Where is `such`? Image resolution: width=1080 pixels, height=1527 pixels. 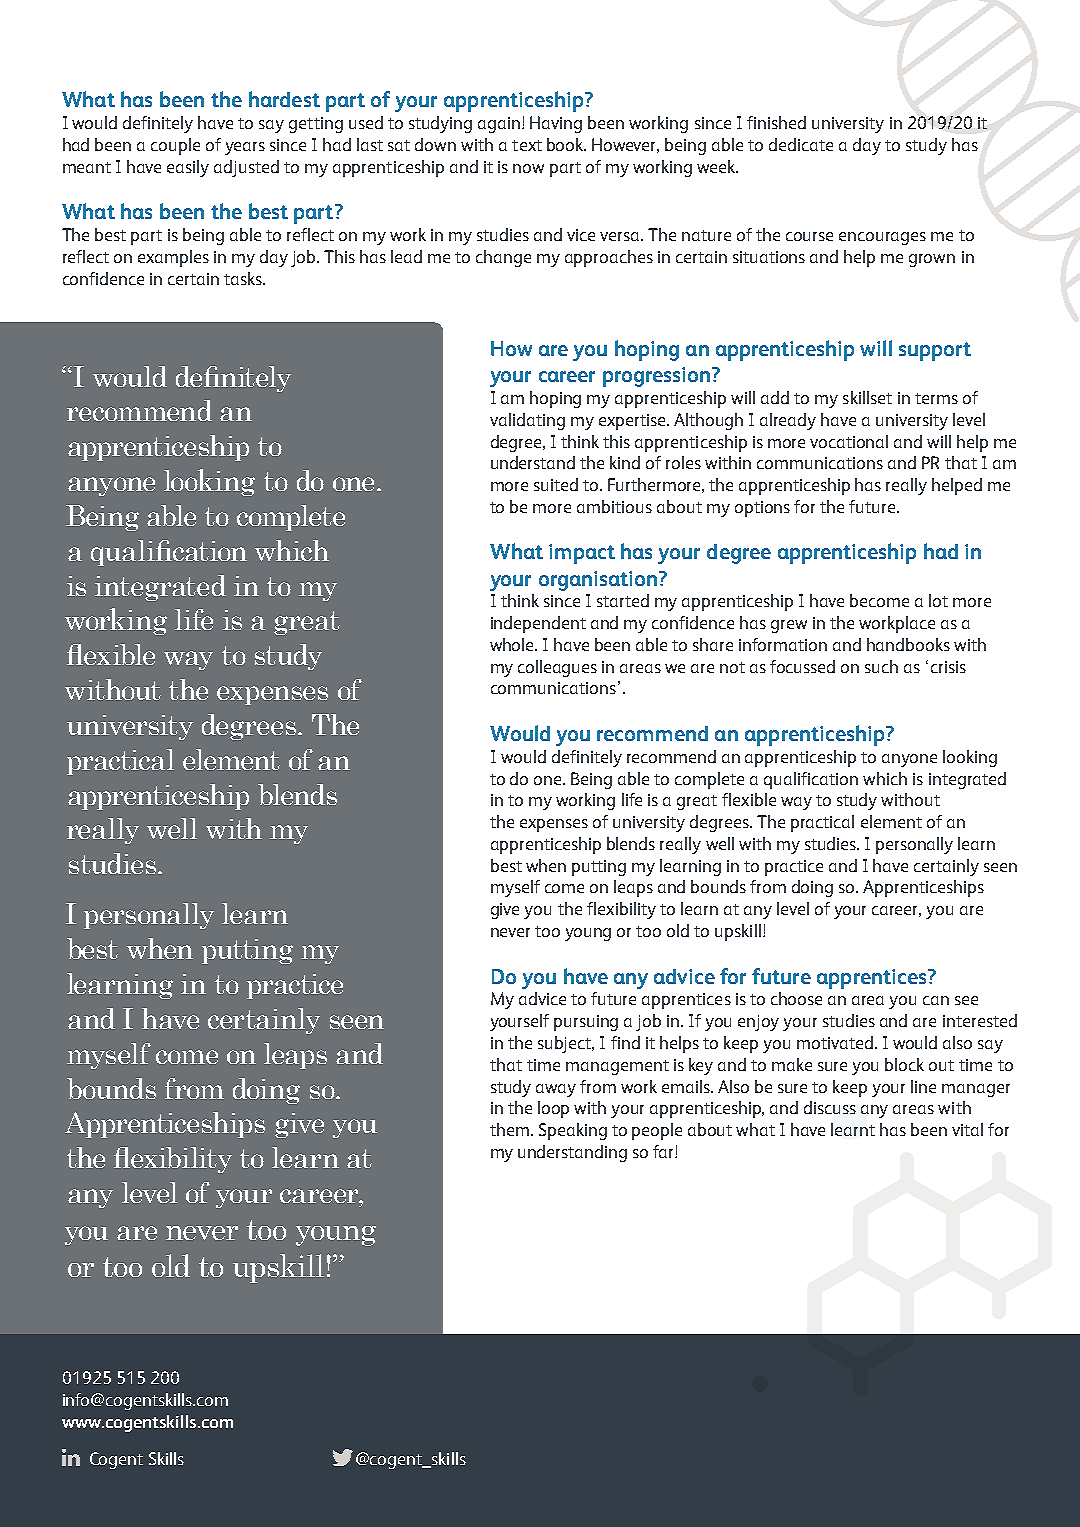
such is located at coordinates (881, 666).
